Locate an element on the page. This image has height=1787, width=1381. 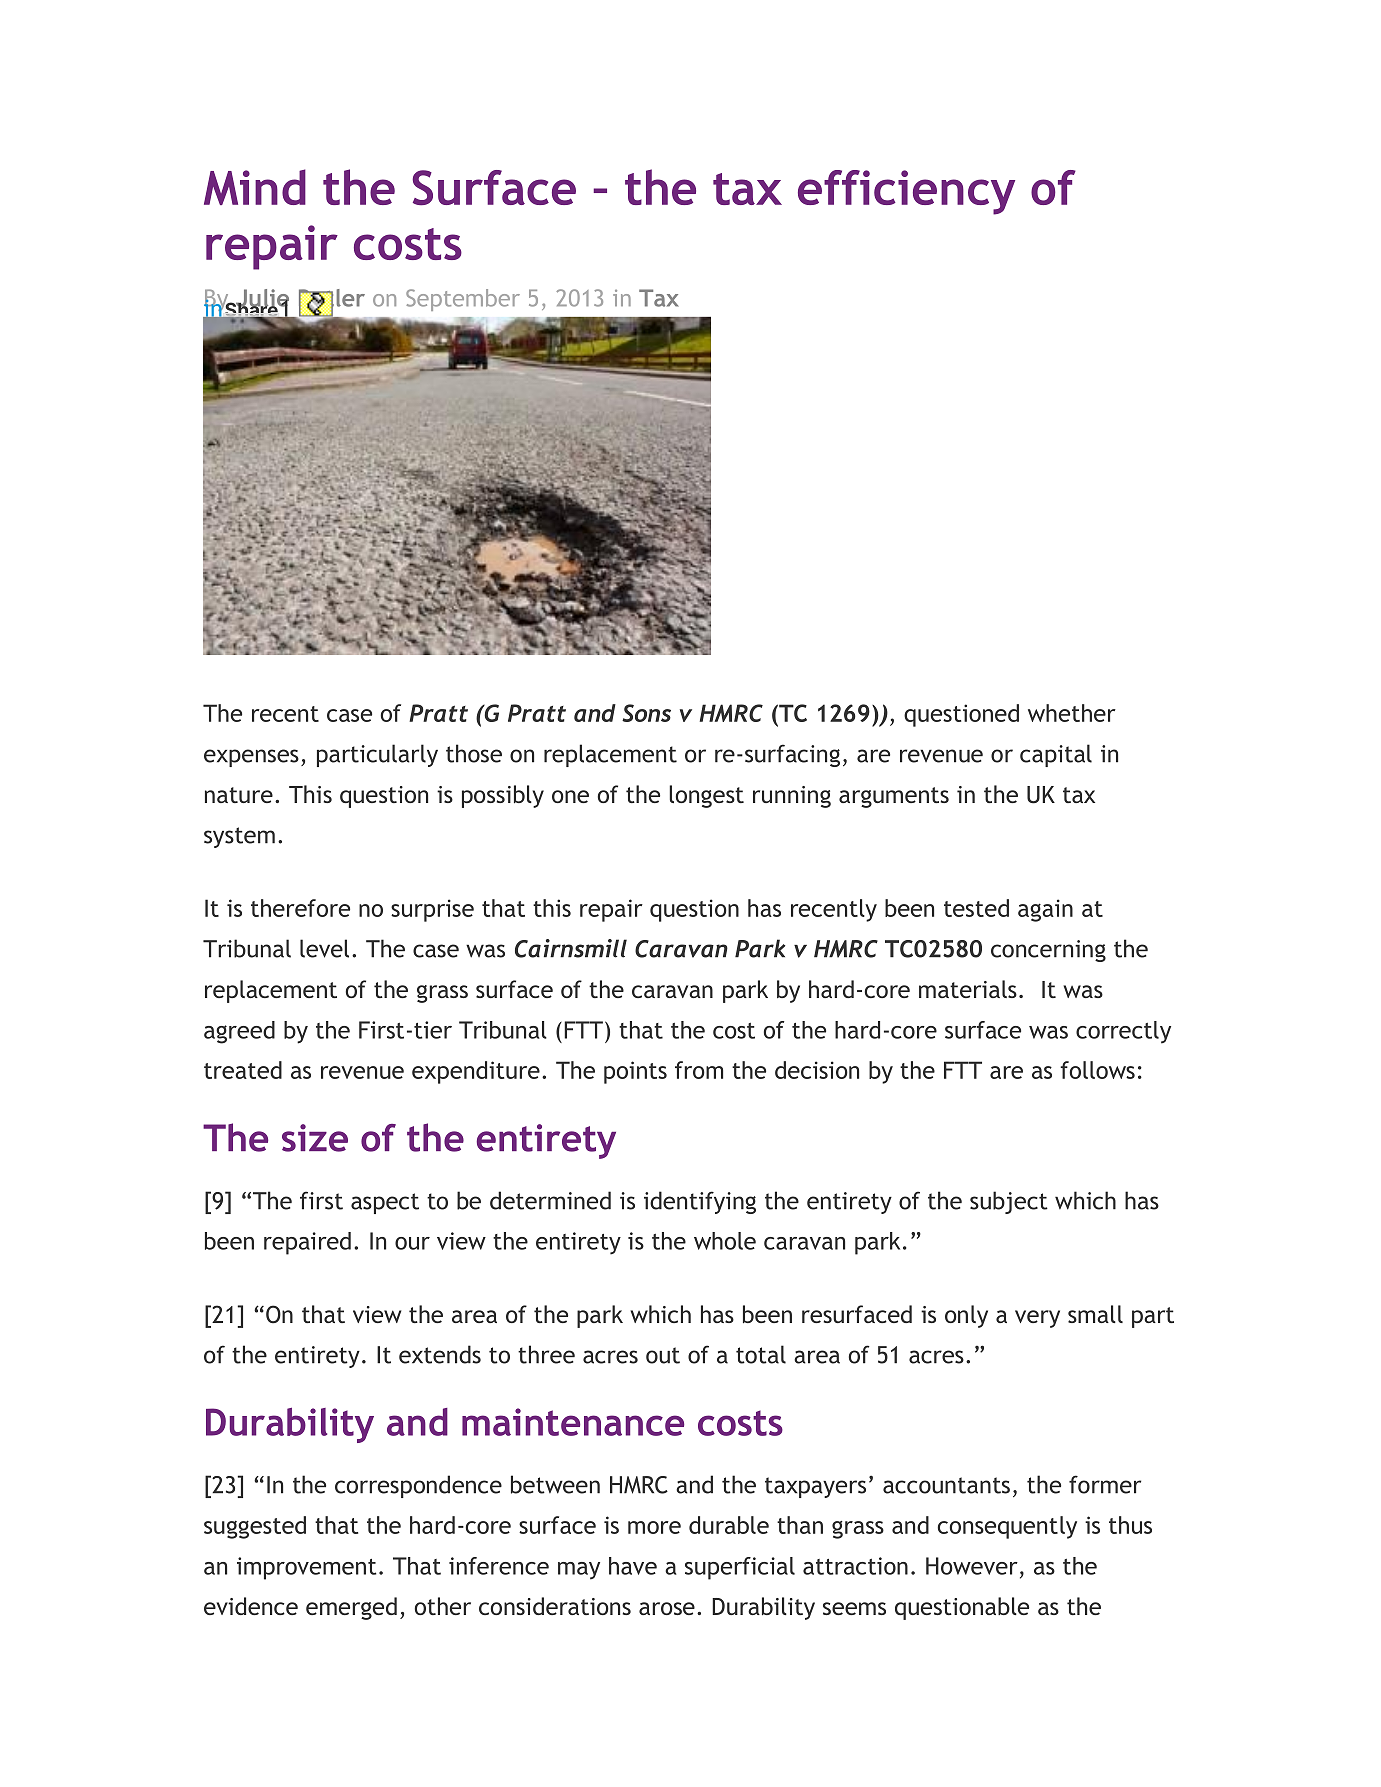
improvement is located at coordinates (307, 1568).
